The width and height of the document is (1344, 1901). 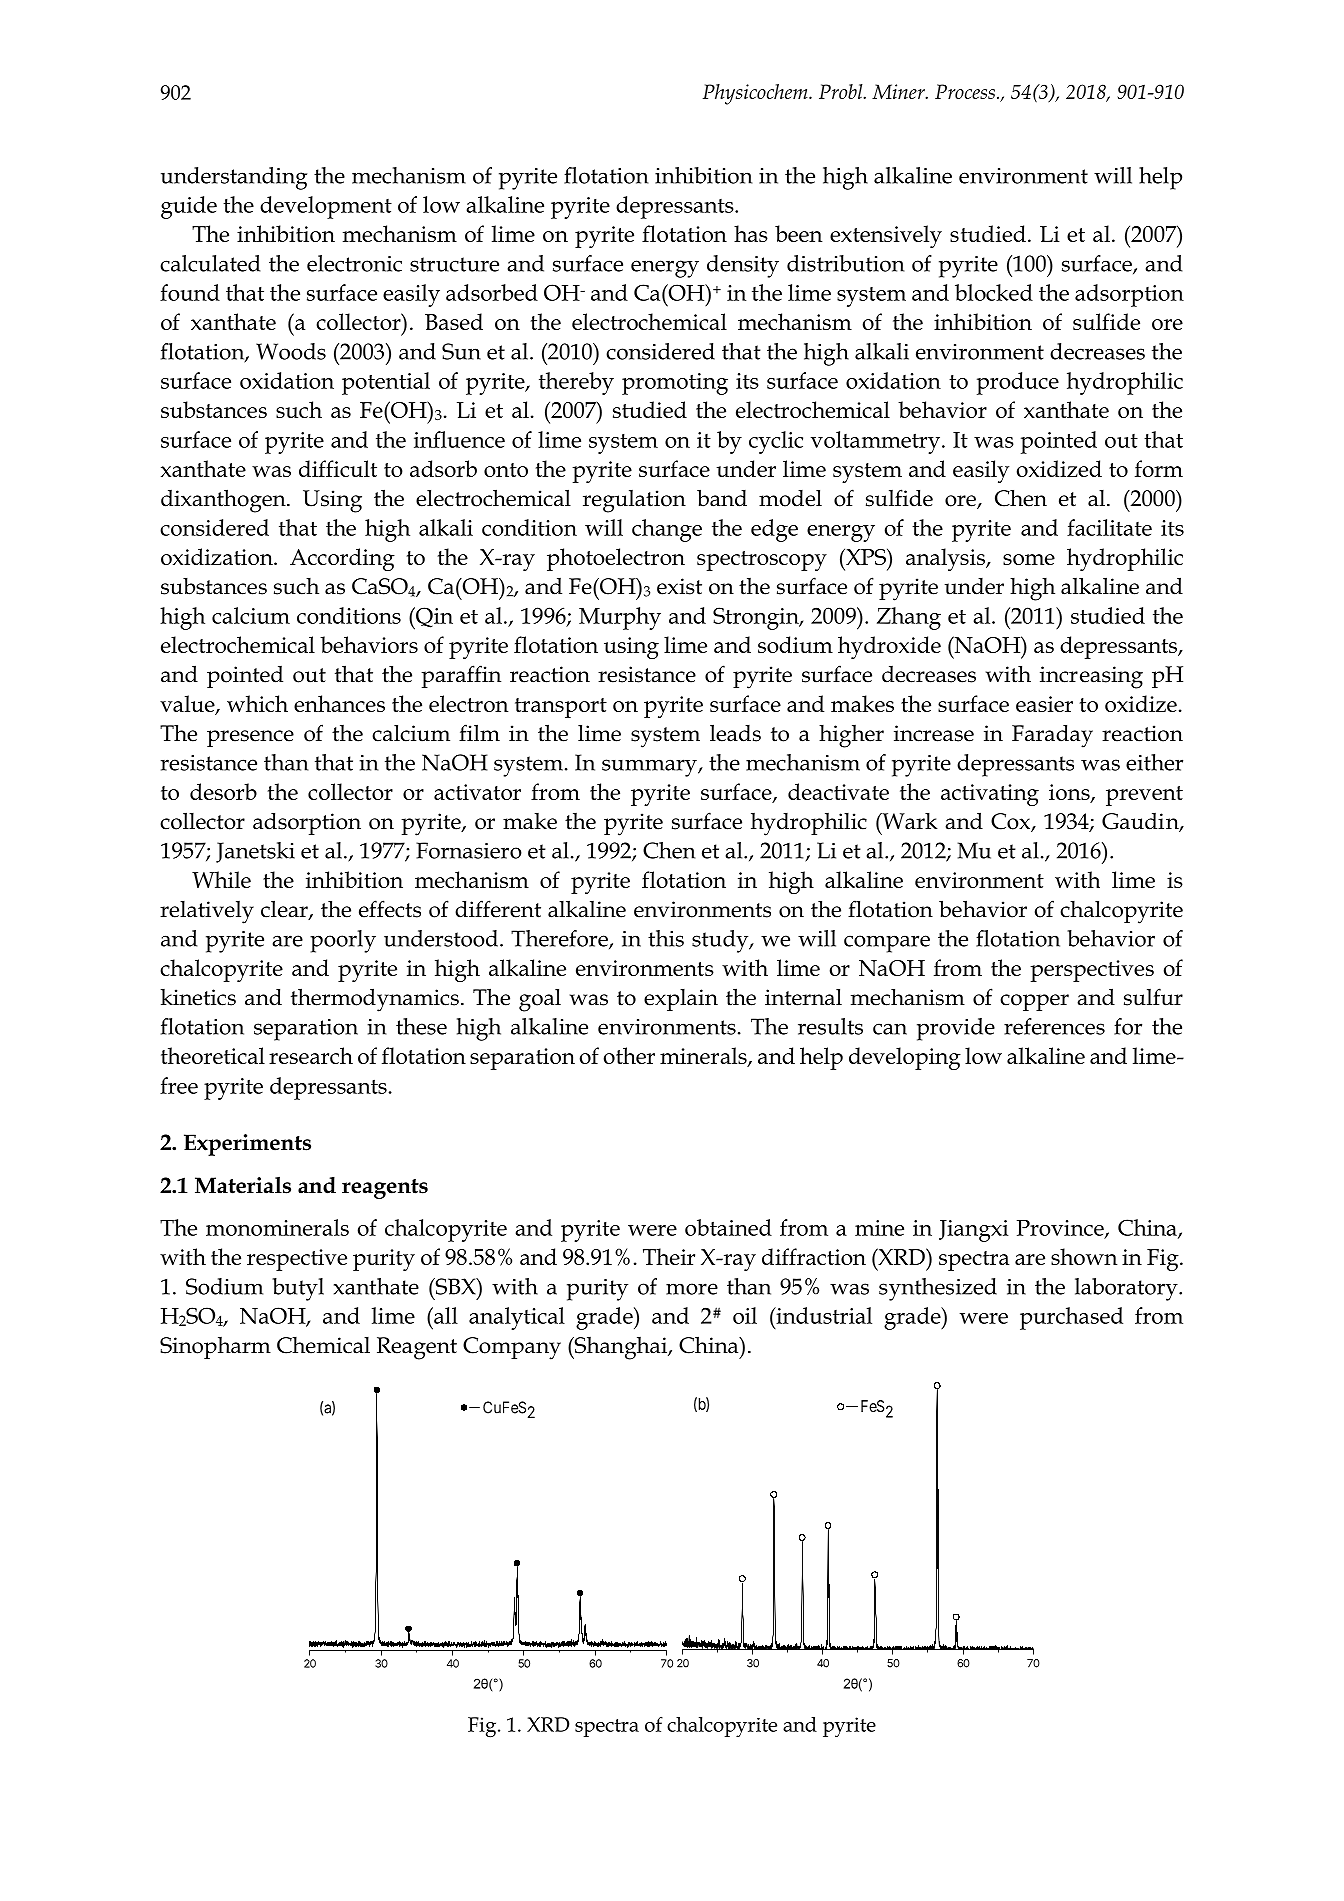 I want to click on While, so click(x=221, y=879).
